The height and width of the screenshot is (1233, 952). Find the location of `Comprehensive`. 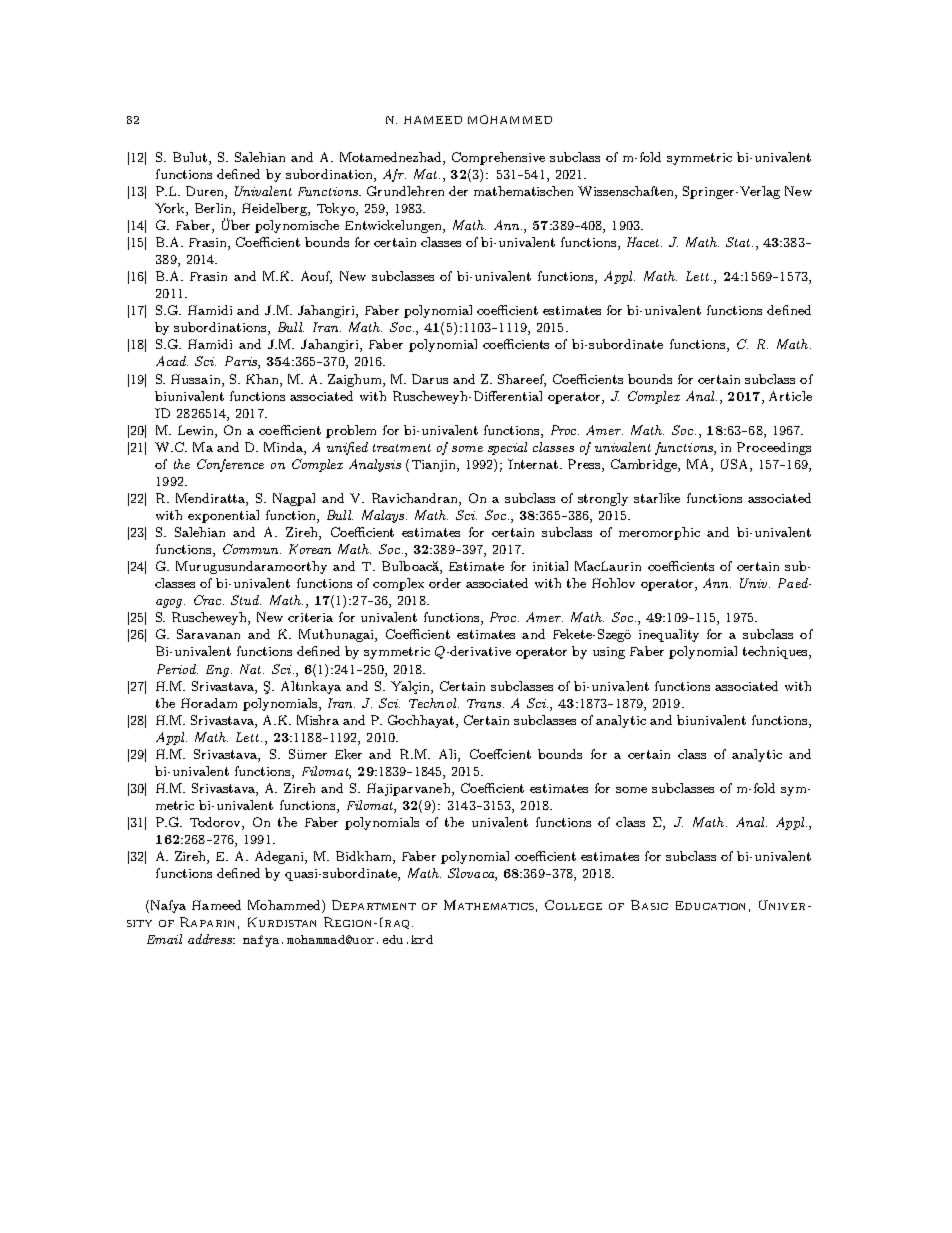

Comprehensive is located at coordinates (498, 158).
